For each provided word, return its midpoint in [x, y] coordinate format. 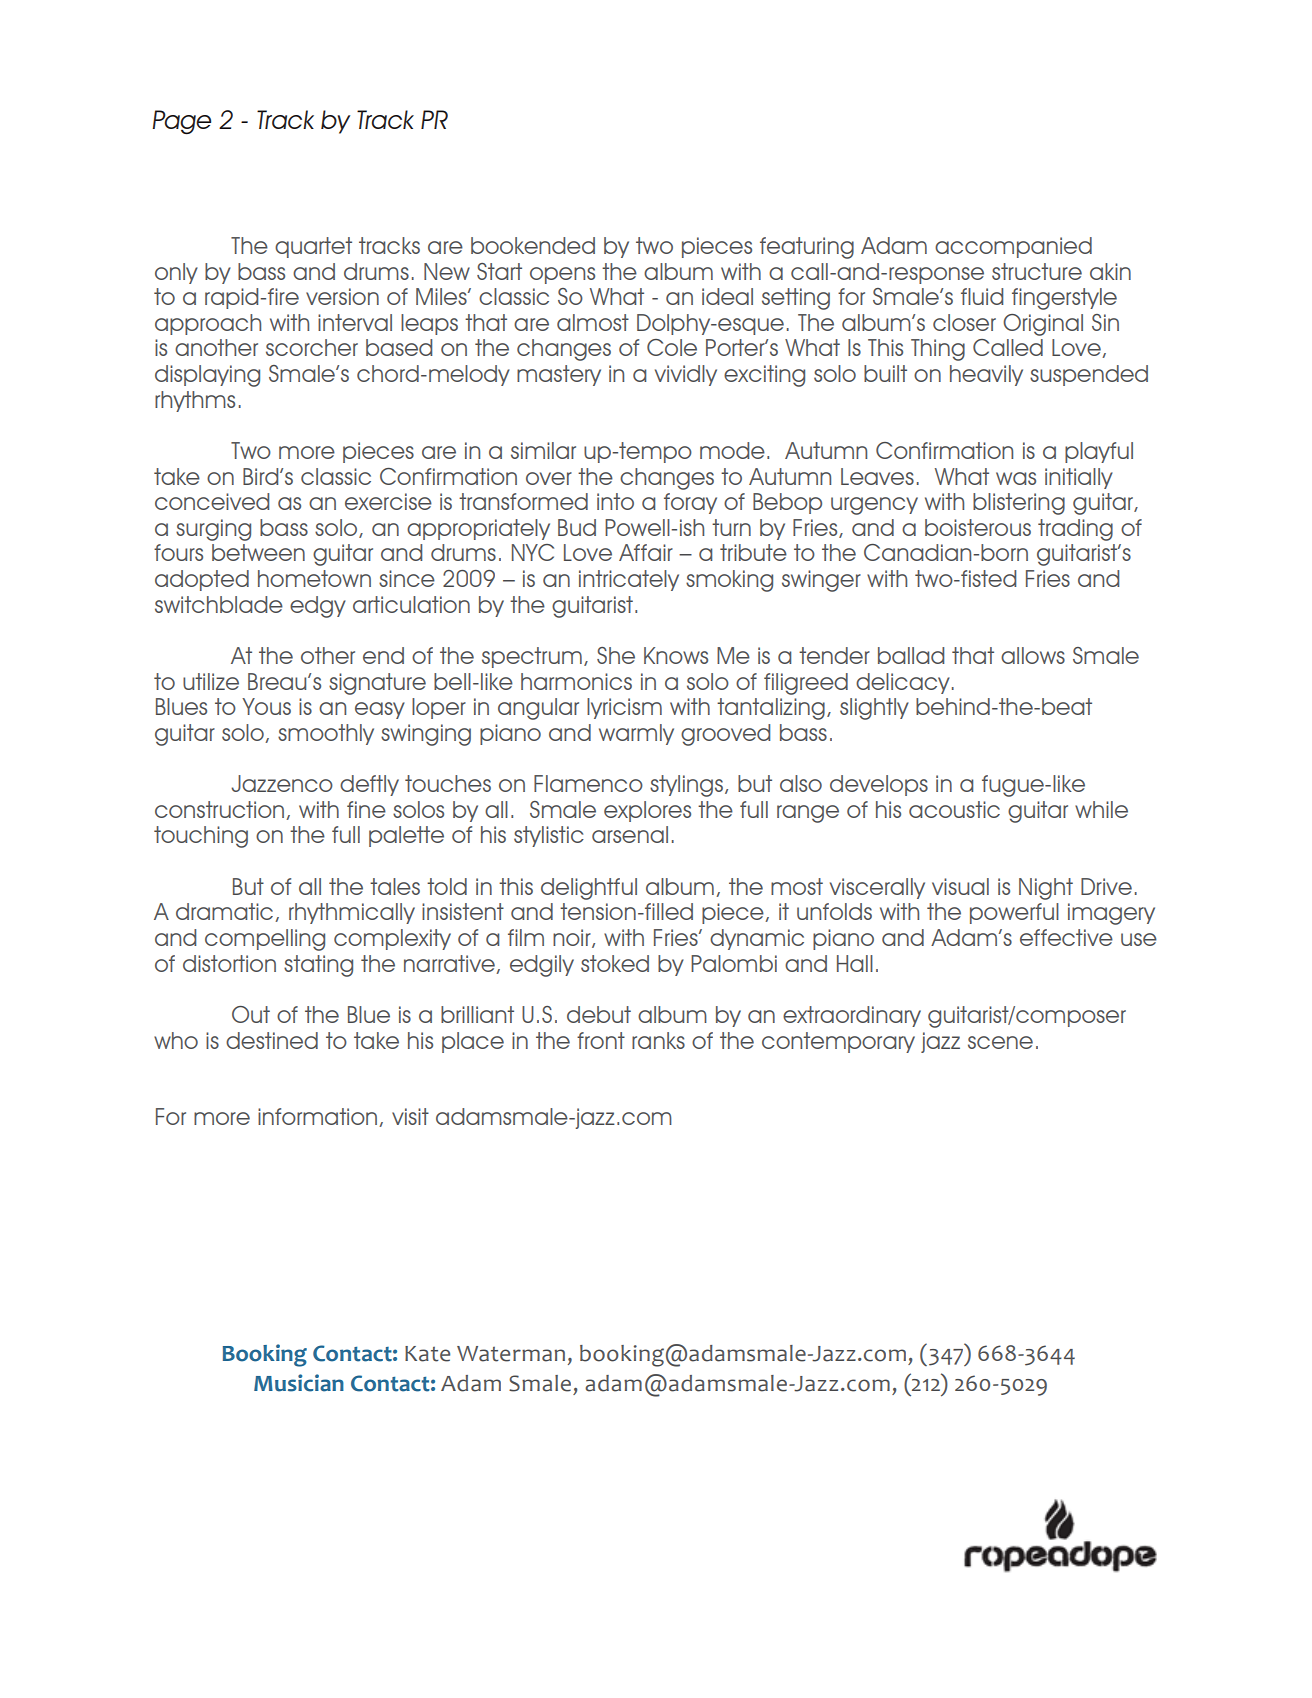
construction [221, 810]
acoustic [954, 809]
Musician [299, 1383]
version [342, 296]
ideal [727, 296]
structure [1037, 271]
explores [647, 811]
